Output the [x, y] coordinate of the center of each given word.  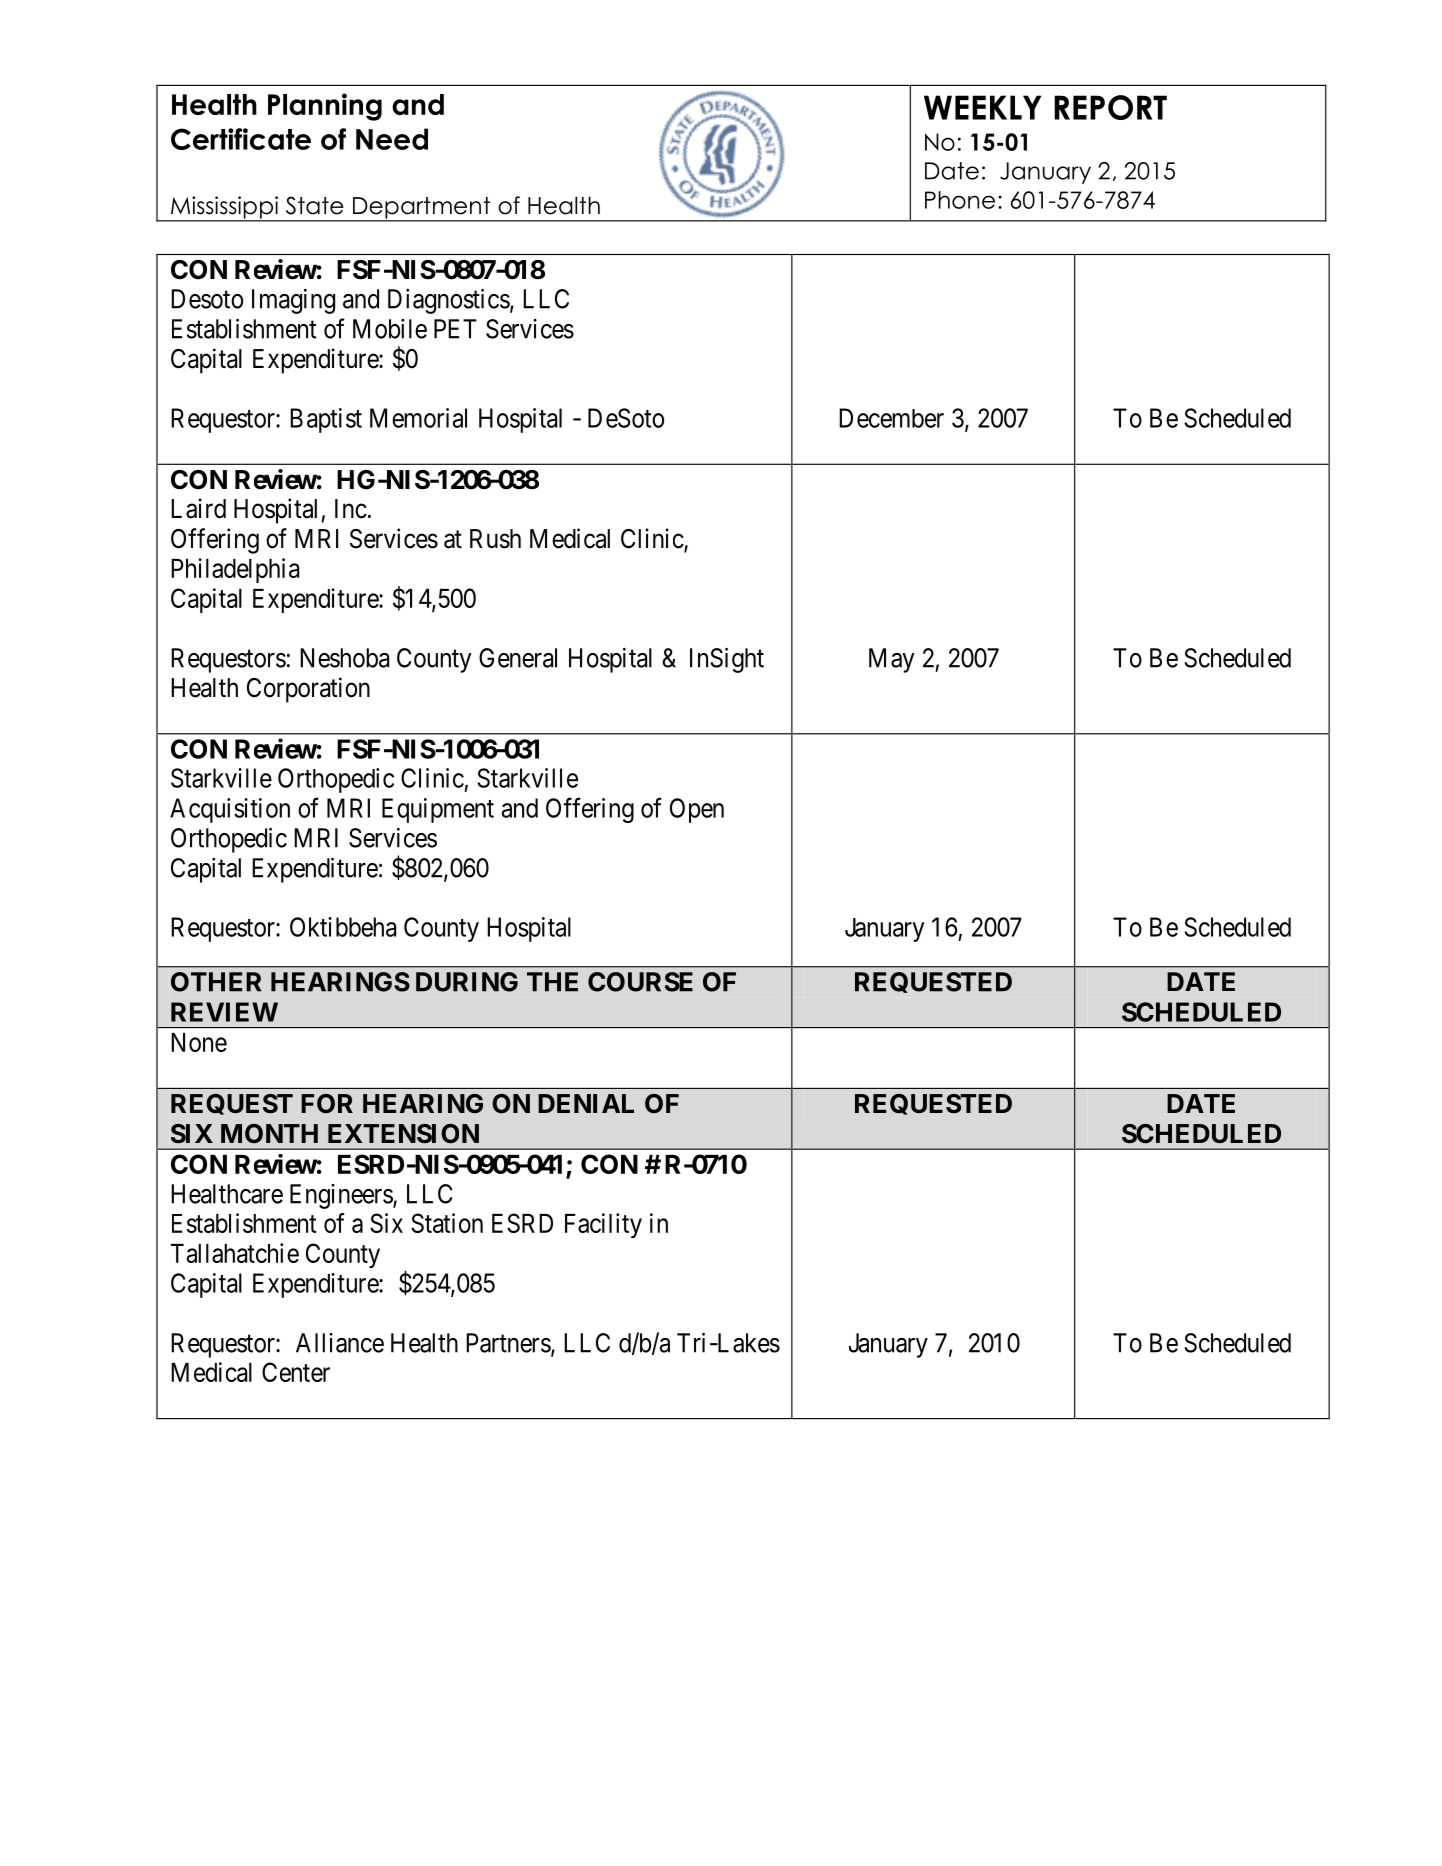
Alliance [340, 1343]
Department [422, 209]
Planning [325, 107]
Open [697, 810]
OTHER [216, 982]
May [892, 660]
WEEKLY [982, 107]
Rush [495, 539]
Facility [603, 1225]
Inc [351, 509]
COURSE [640, 982]
